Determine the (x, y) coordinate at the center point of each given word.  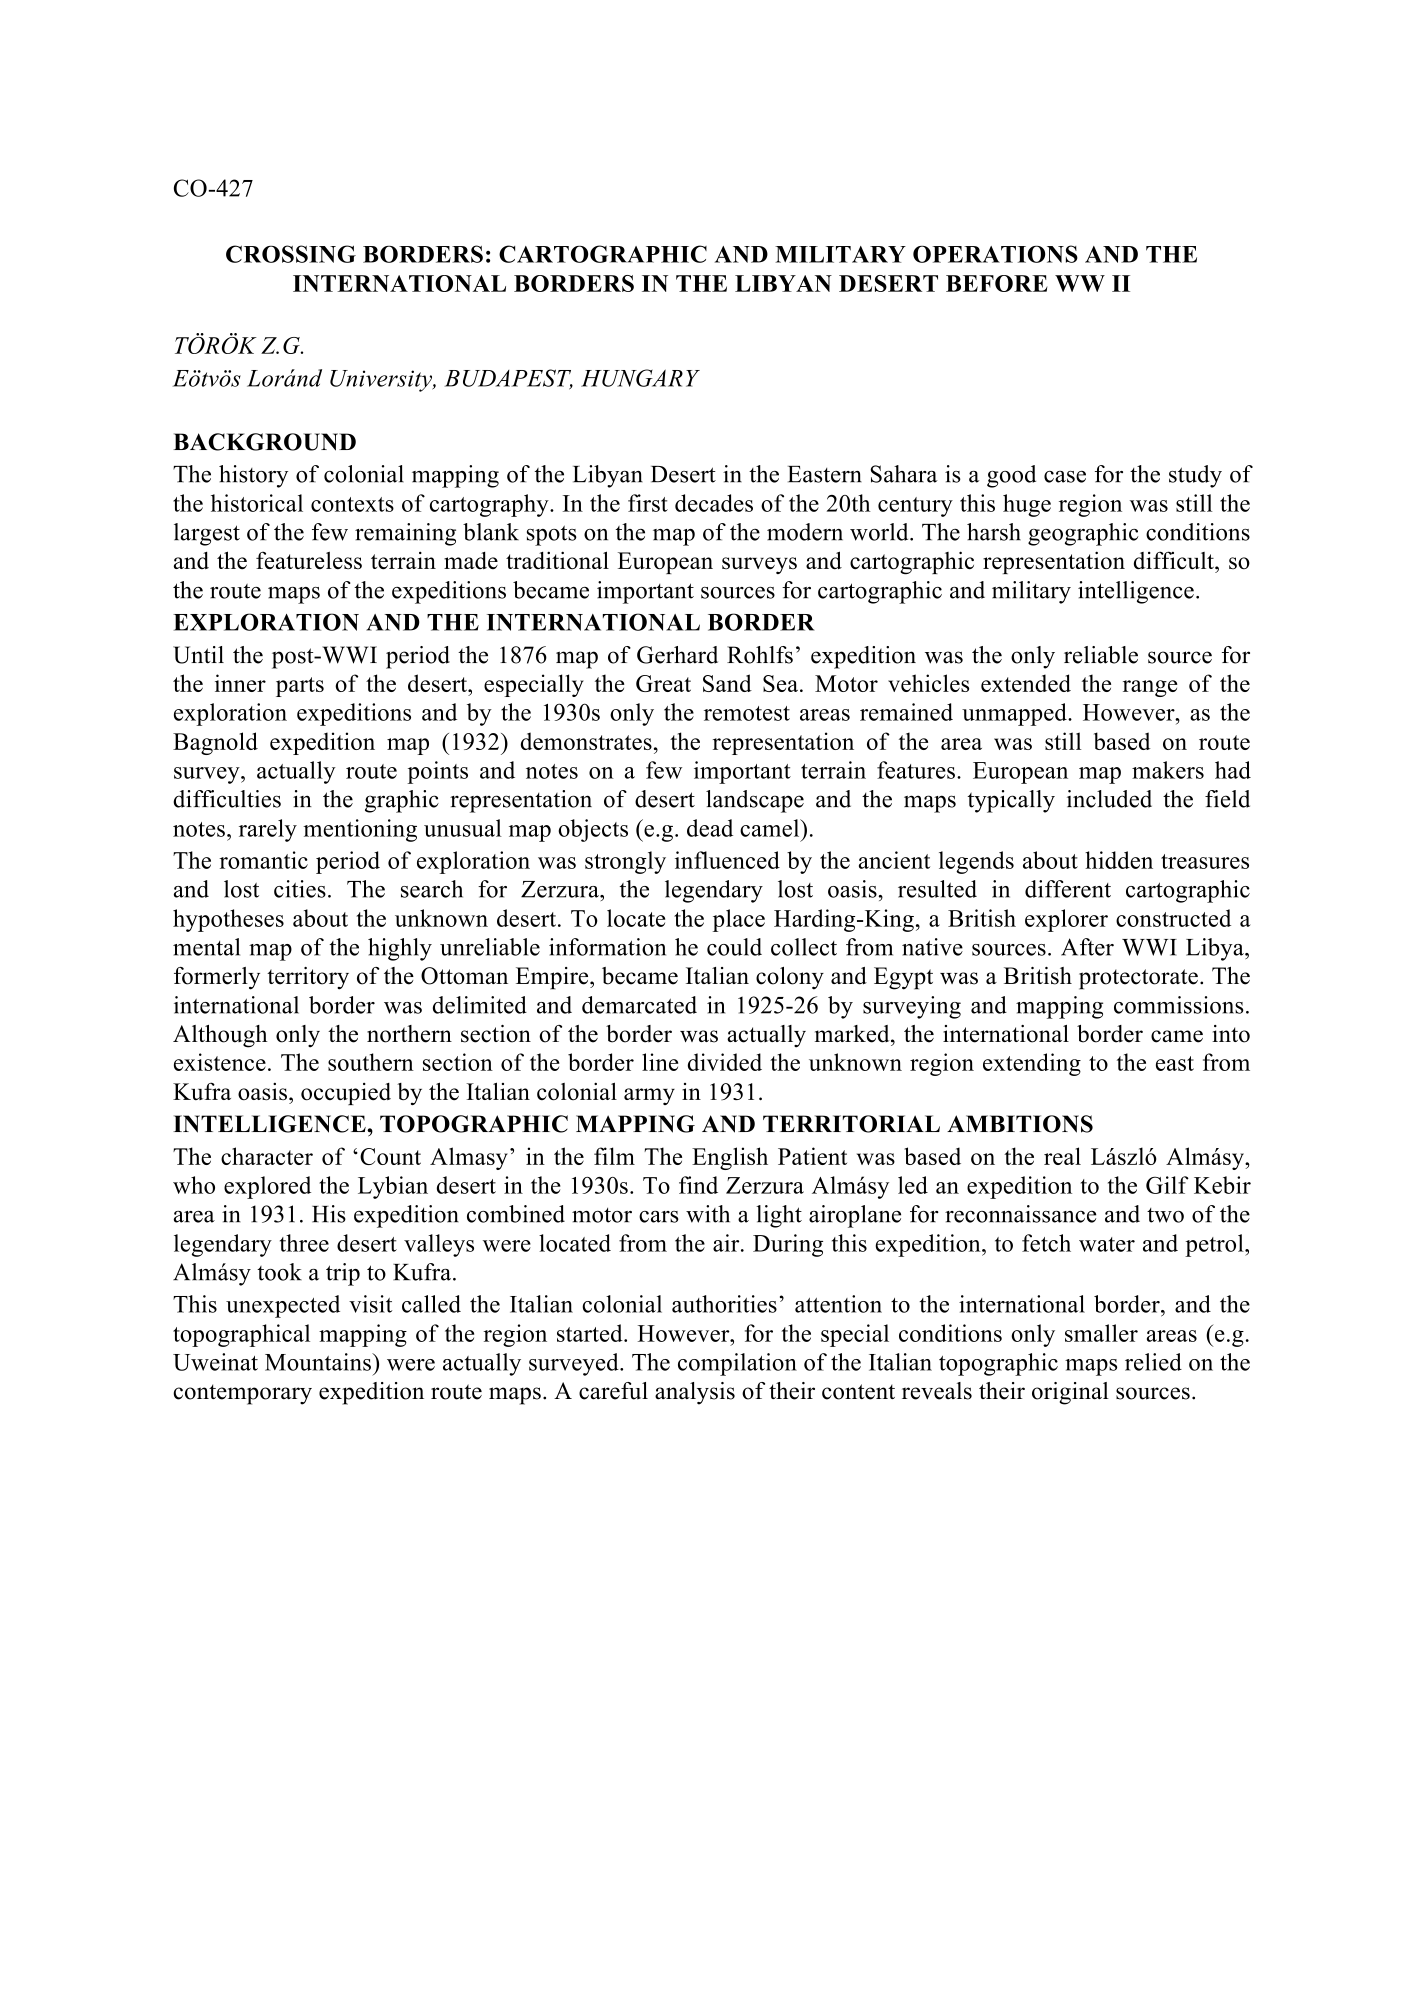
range (1150, 688)
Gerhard (677, 655)
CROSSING (291, 254)
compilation (737, 1364)
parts (300, 687)
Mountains (319, 1362)
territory (308, 978)
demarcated (639, 1005)
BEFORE (997, 283)
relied (1153, 1362)
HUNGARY (640, 378)
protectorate (1138, 979)
